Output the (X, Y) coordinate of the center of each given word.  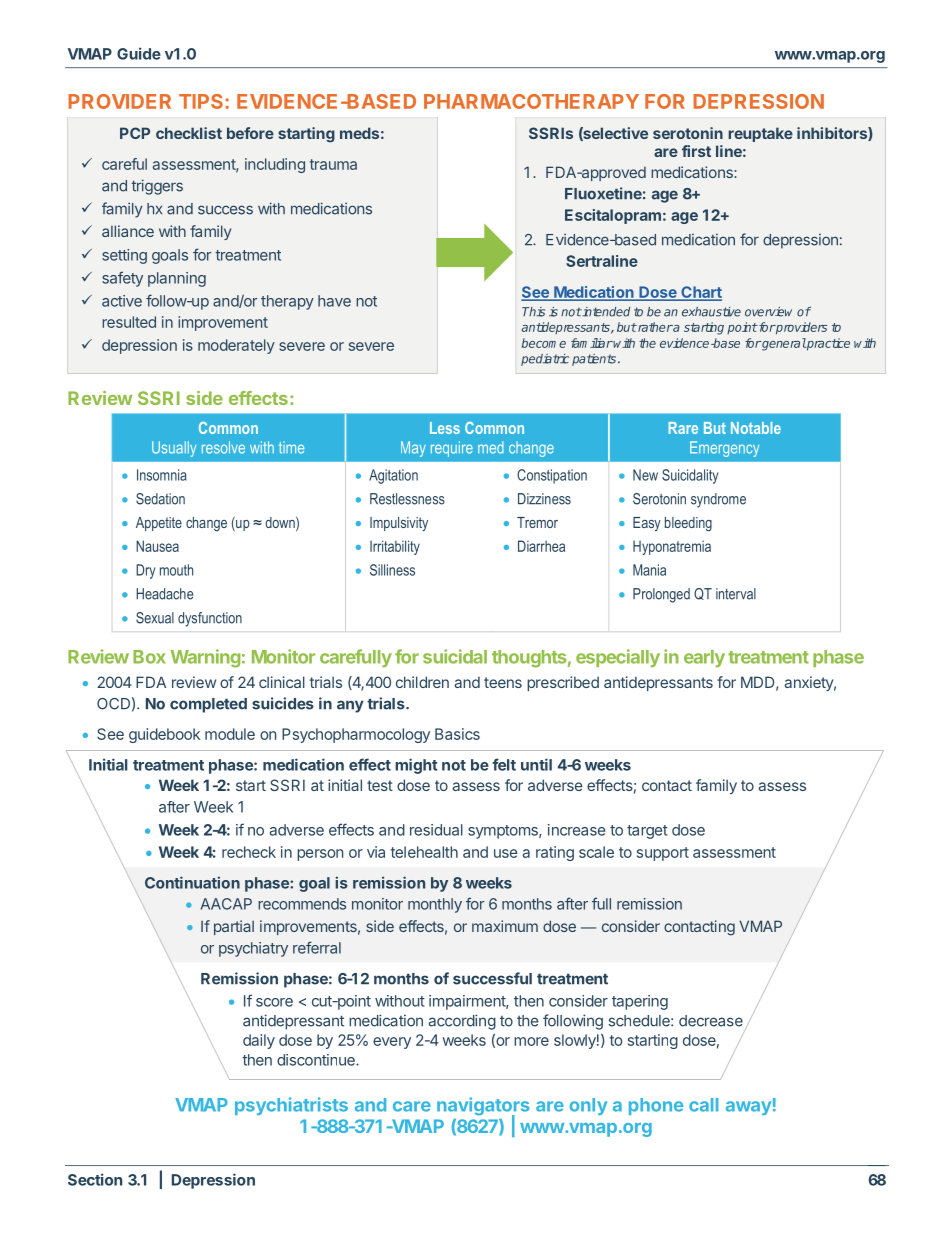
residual (436, 830)
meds (359, 133)
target (647, 832)
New (645, 475)
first (696, 151)
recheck (249, 852)
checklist (189, 133)
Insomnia (162, 475)
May (413, 449)
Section (95, 1179)
